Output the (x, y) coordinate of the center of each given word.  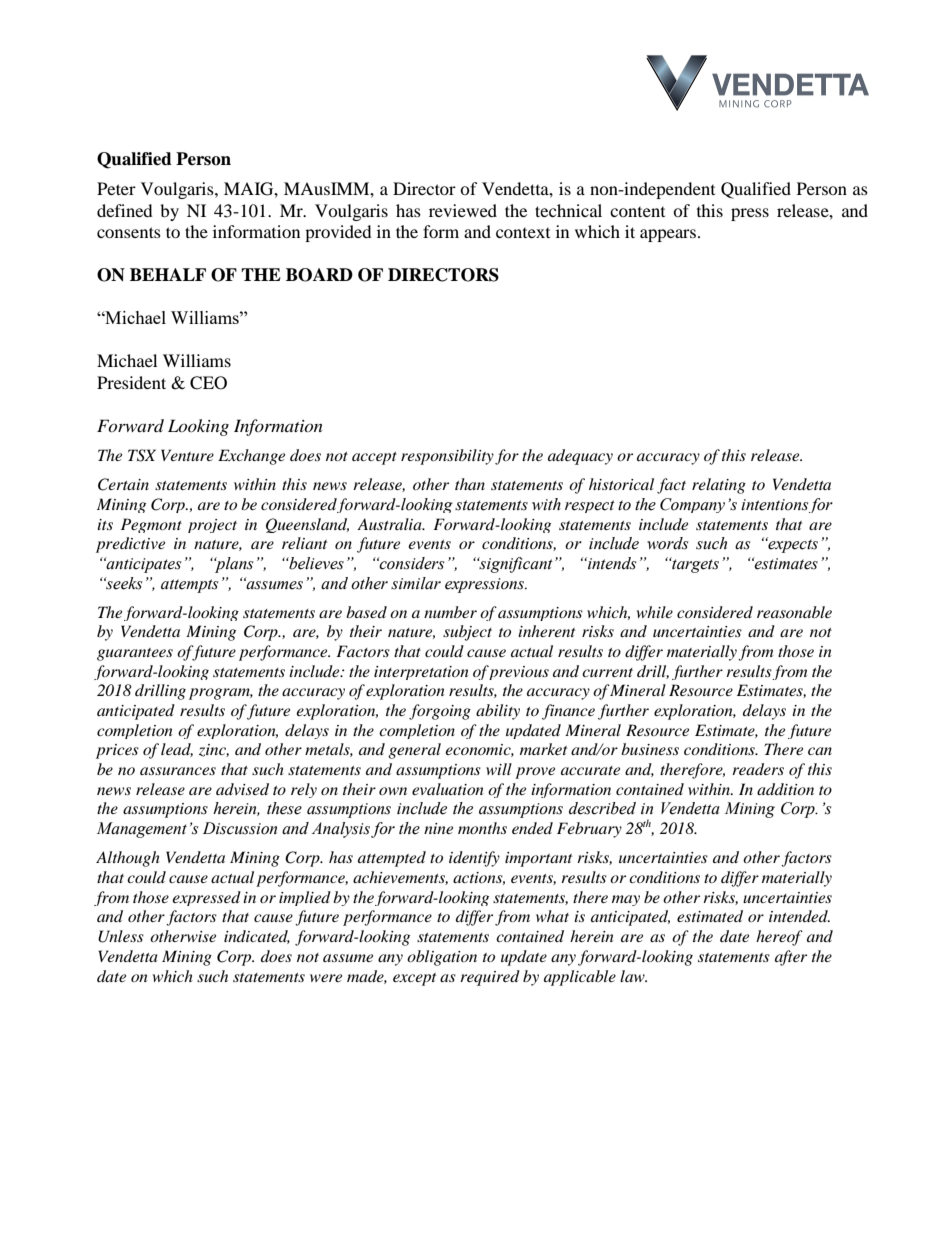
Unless (121, 936)
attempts (189, 586)
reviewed (463, 210)
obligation (442, 958)
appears (668, 235)
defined (125, 210)
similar (416, 583)
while (655, 612)
